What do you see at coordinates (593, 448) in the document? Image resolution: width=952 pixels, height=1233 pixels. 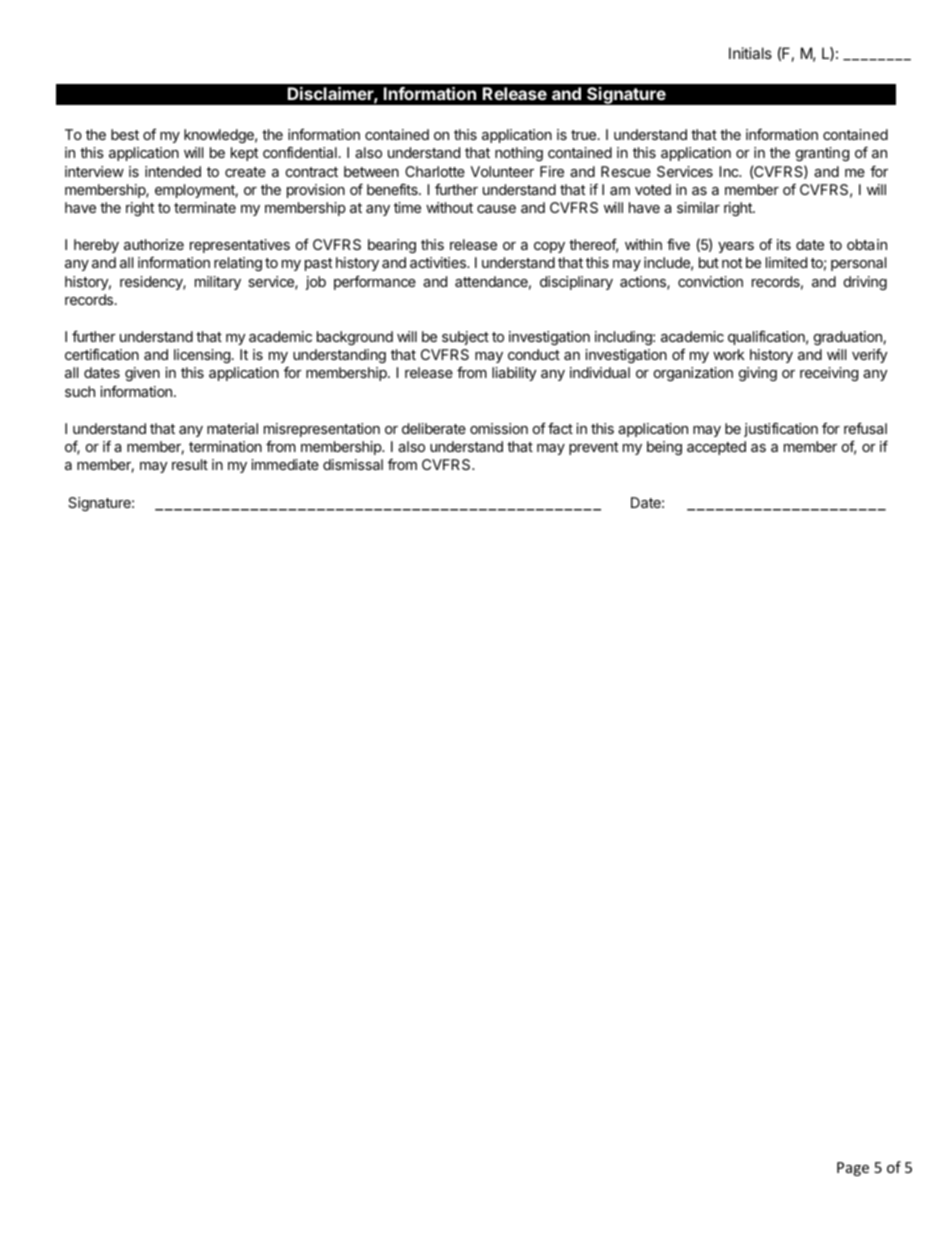 I see `prevent` at bounding box center [593, 448].
